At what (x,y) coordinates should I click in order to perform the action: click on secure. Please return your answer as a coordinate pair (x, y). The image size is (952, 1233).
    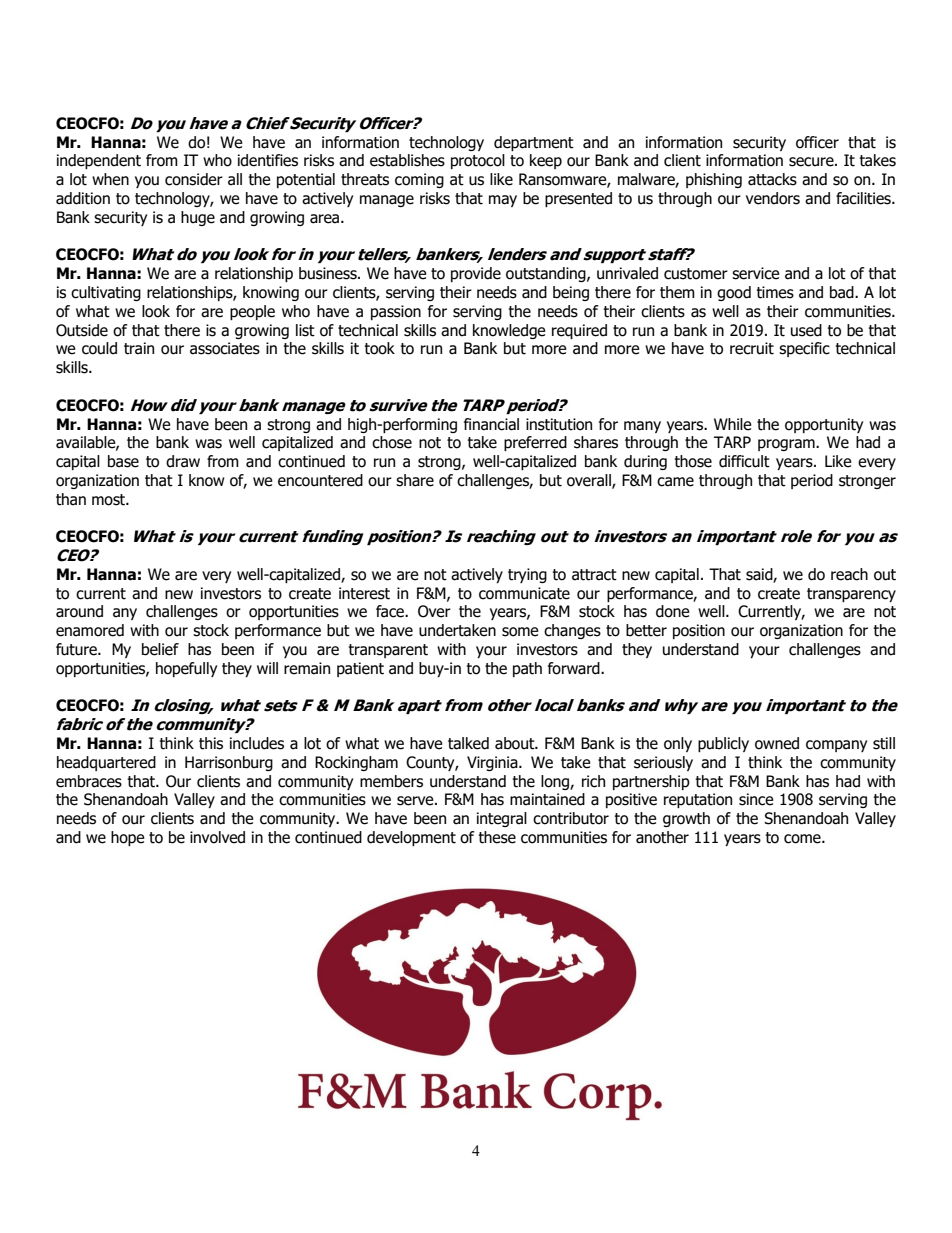
    Looking at the image, I should click on (812, 162).
